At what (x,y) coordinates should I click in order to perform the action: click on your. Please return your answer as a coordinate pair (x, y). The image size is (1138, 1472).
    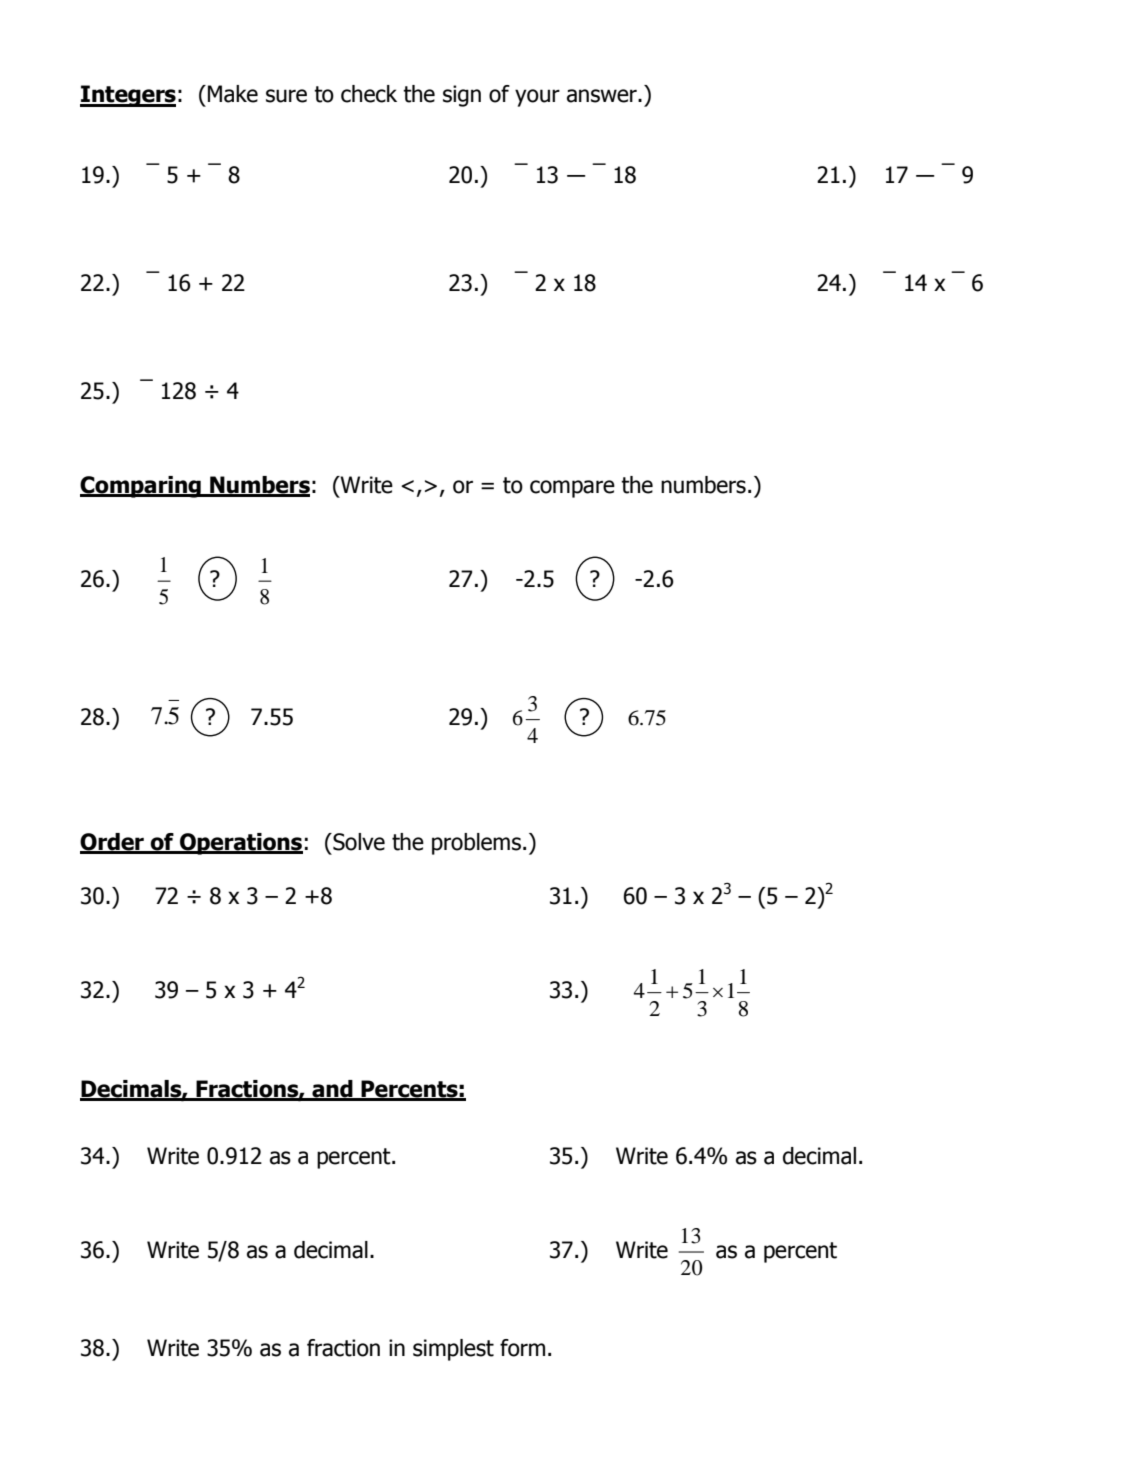
    Looking at the image, I should click on (537, 98).
